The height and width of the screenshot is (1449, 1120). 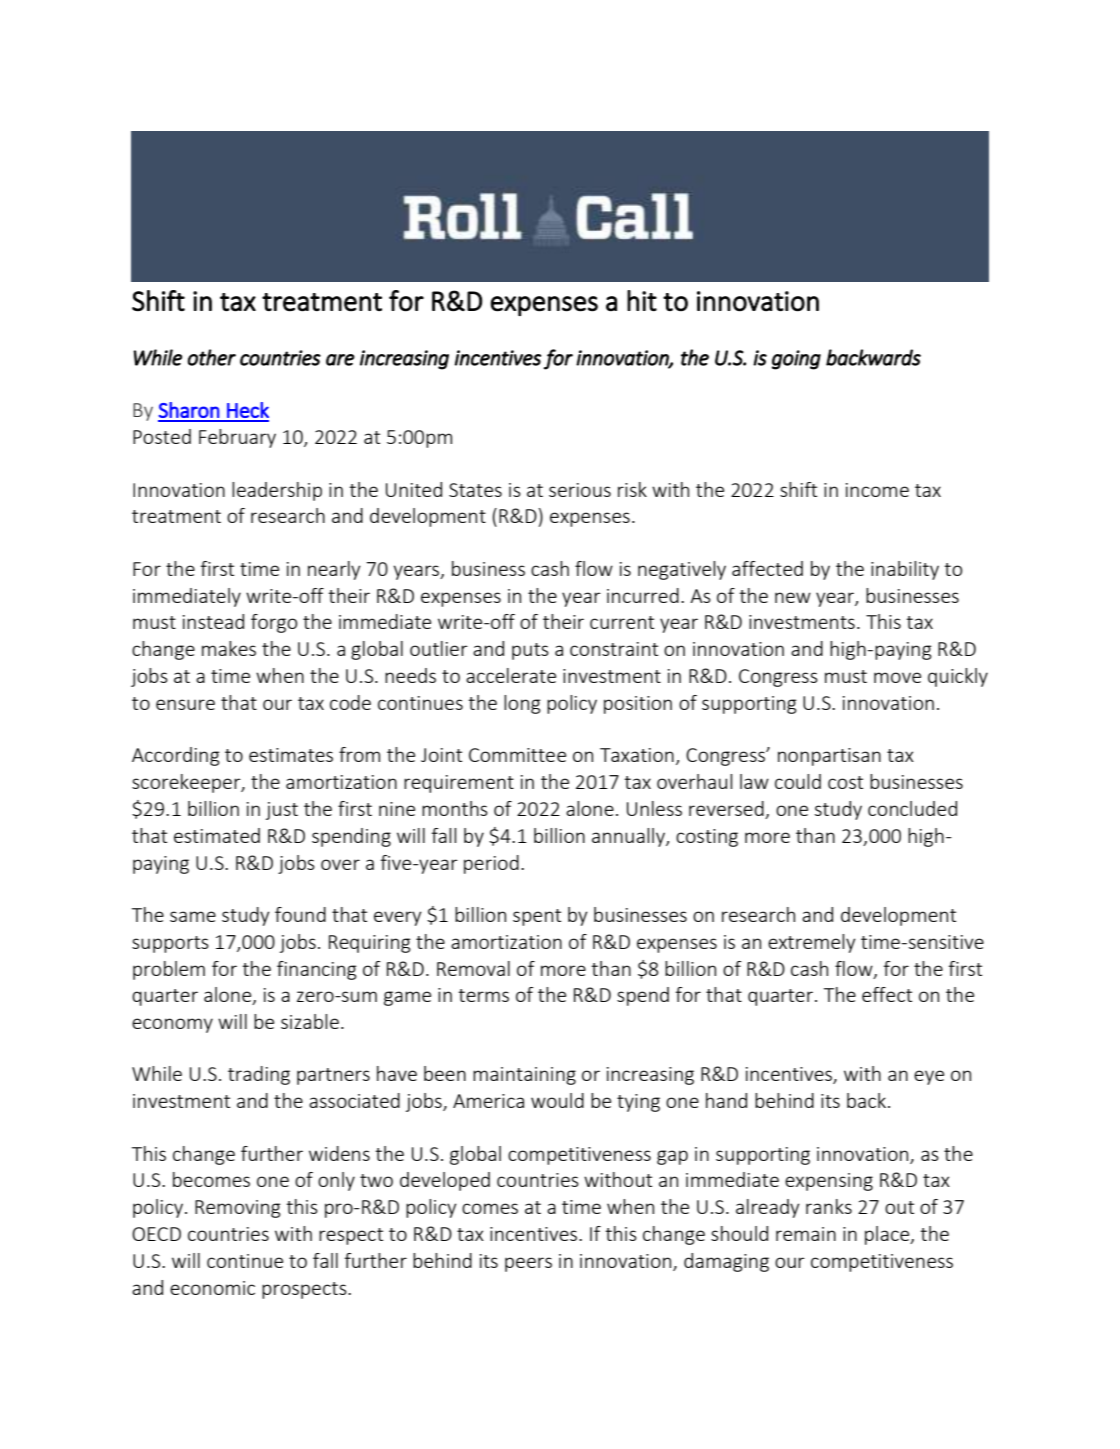 I want to click on going, so click(x=796, y=360).
